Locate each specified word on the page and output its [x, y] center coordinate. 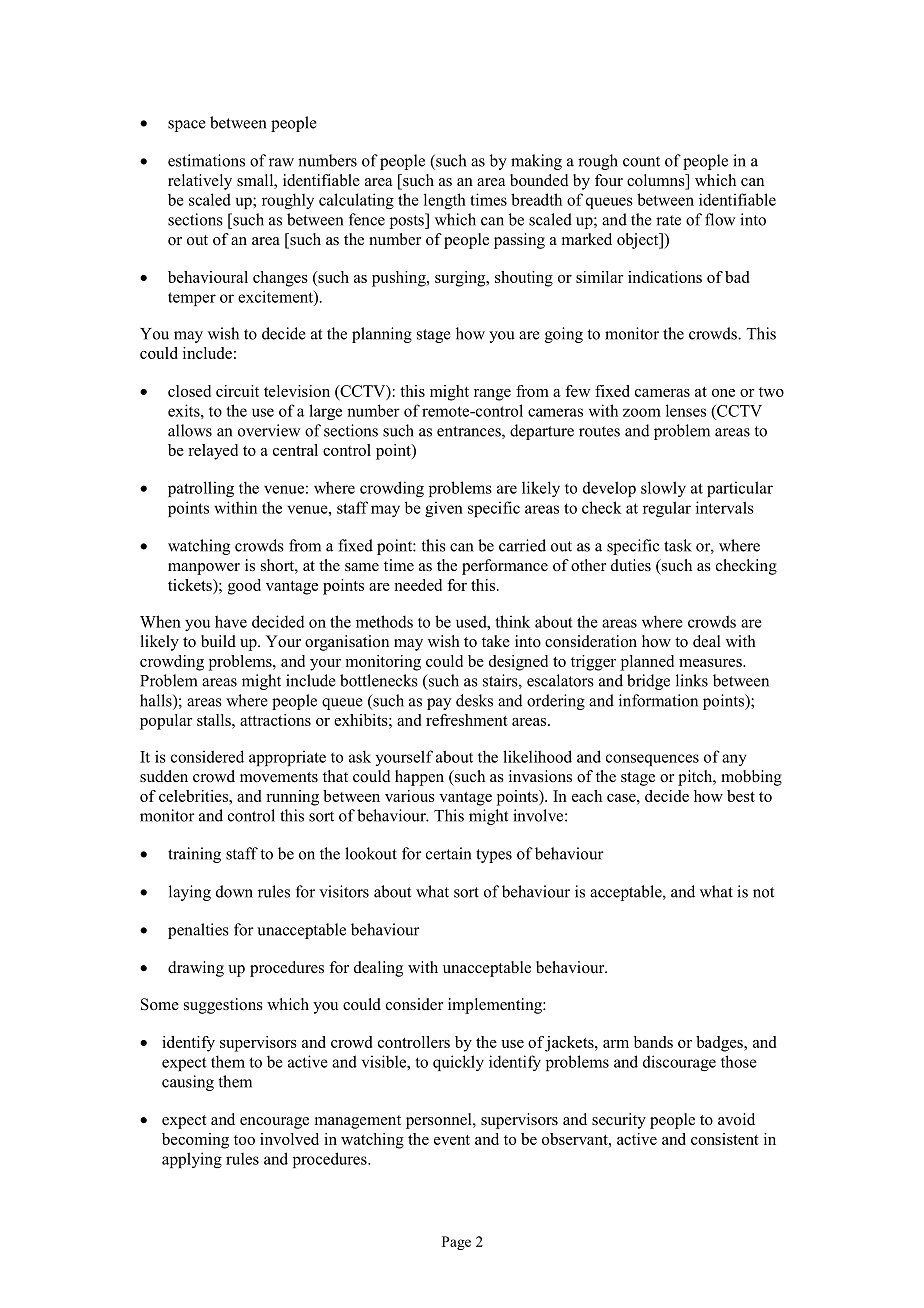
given [444, 509]
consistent [725, 1139]
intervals [725, 507]
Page [456, 1243]
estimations [206, 160]
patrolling [201, 489]
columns [657, 181]
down [234, 891]
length [445, 201]
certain [448, 853]
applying [192, 1160]
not [763, 892]
